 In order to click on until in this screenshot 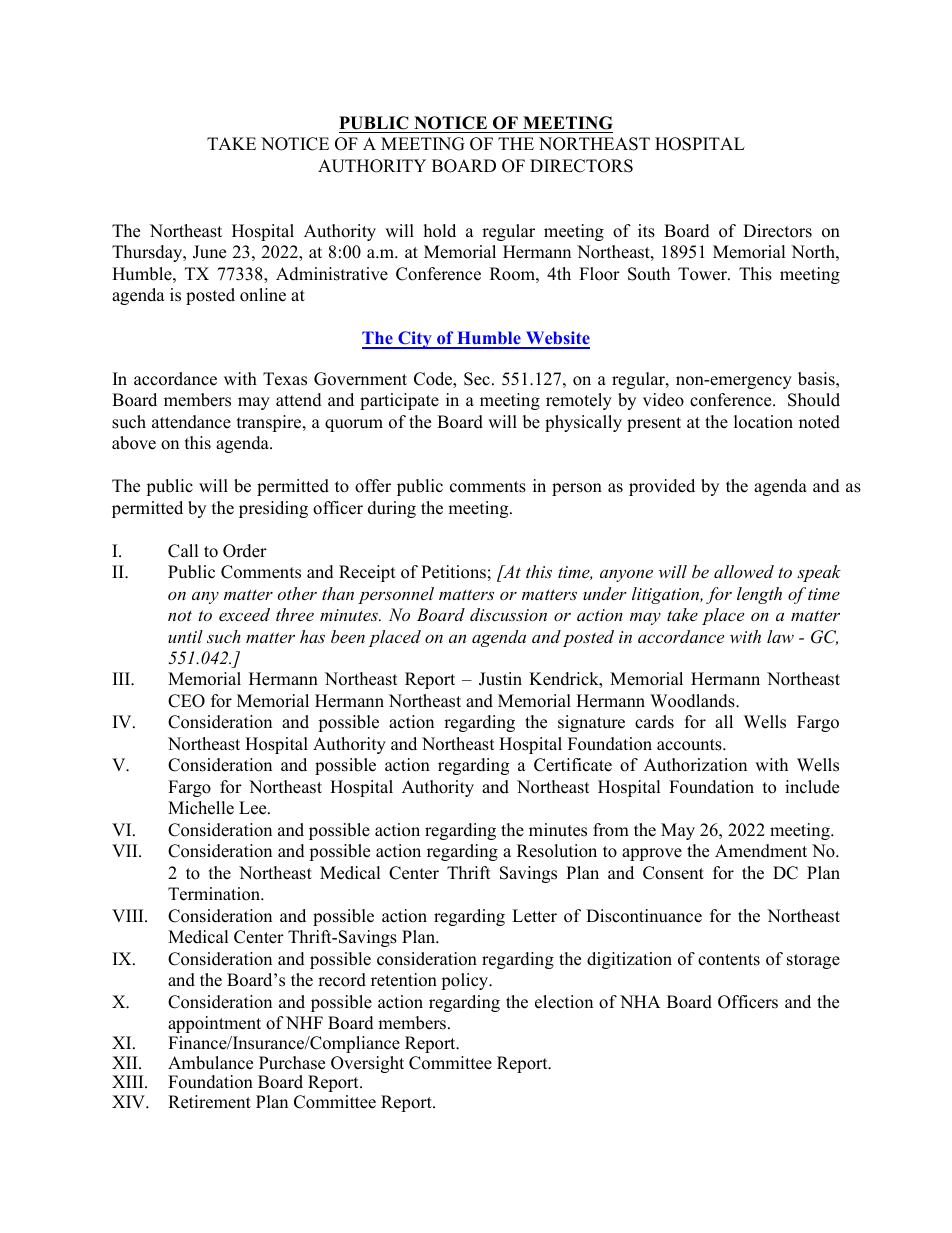, I will do `click(185, 636)`.
